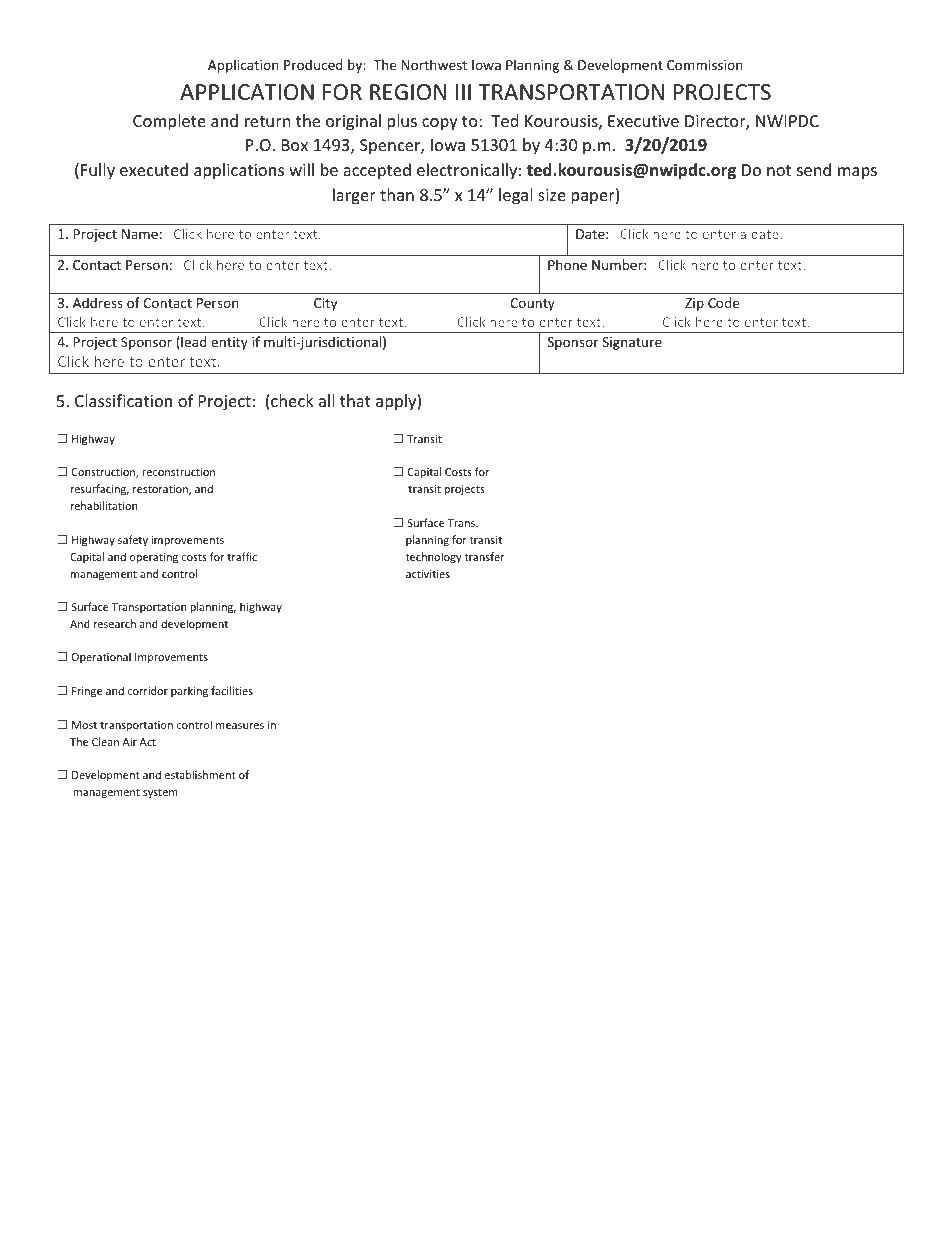 The width and height of the screenshot is (952, 1233). Describe the element at coordinates (463, 92) in the screenshot. I see `III` at that location.
